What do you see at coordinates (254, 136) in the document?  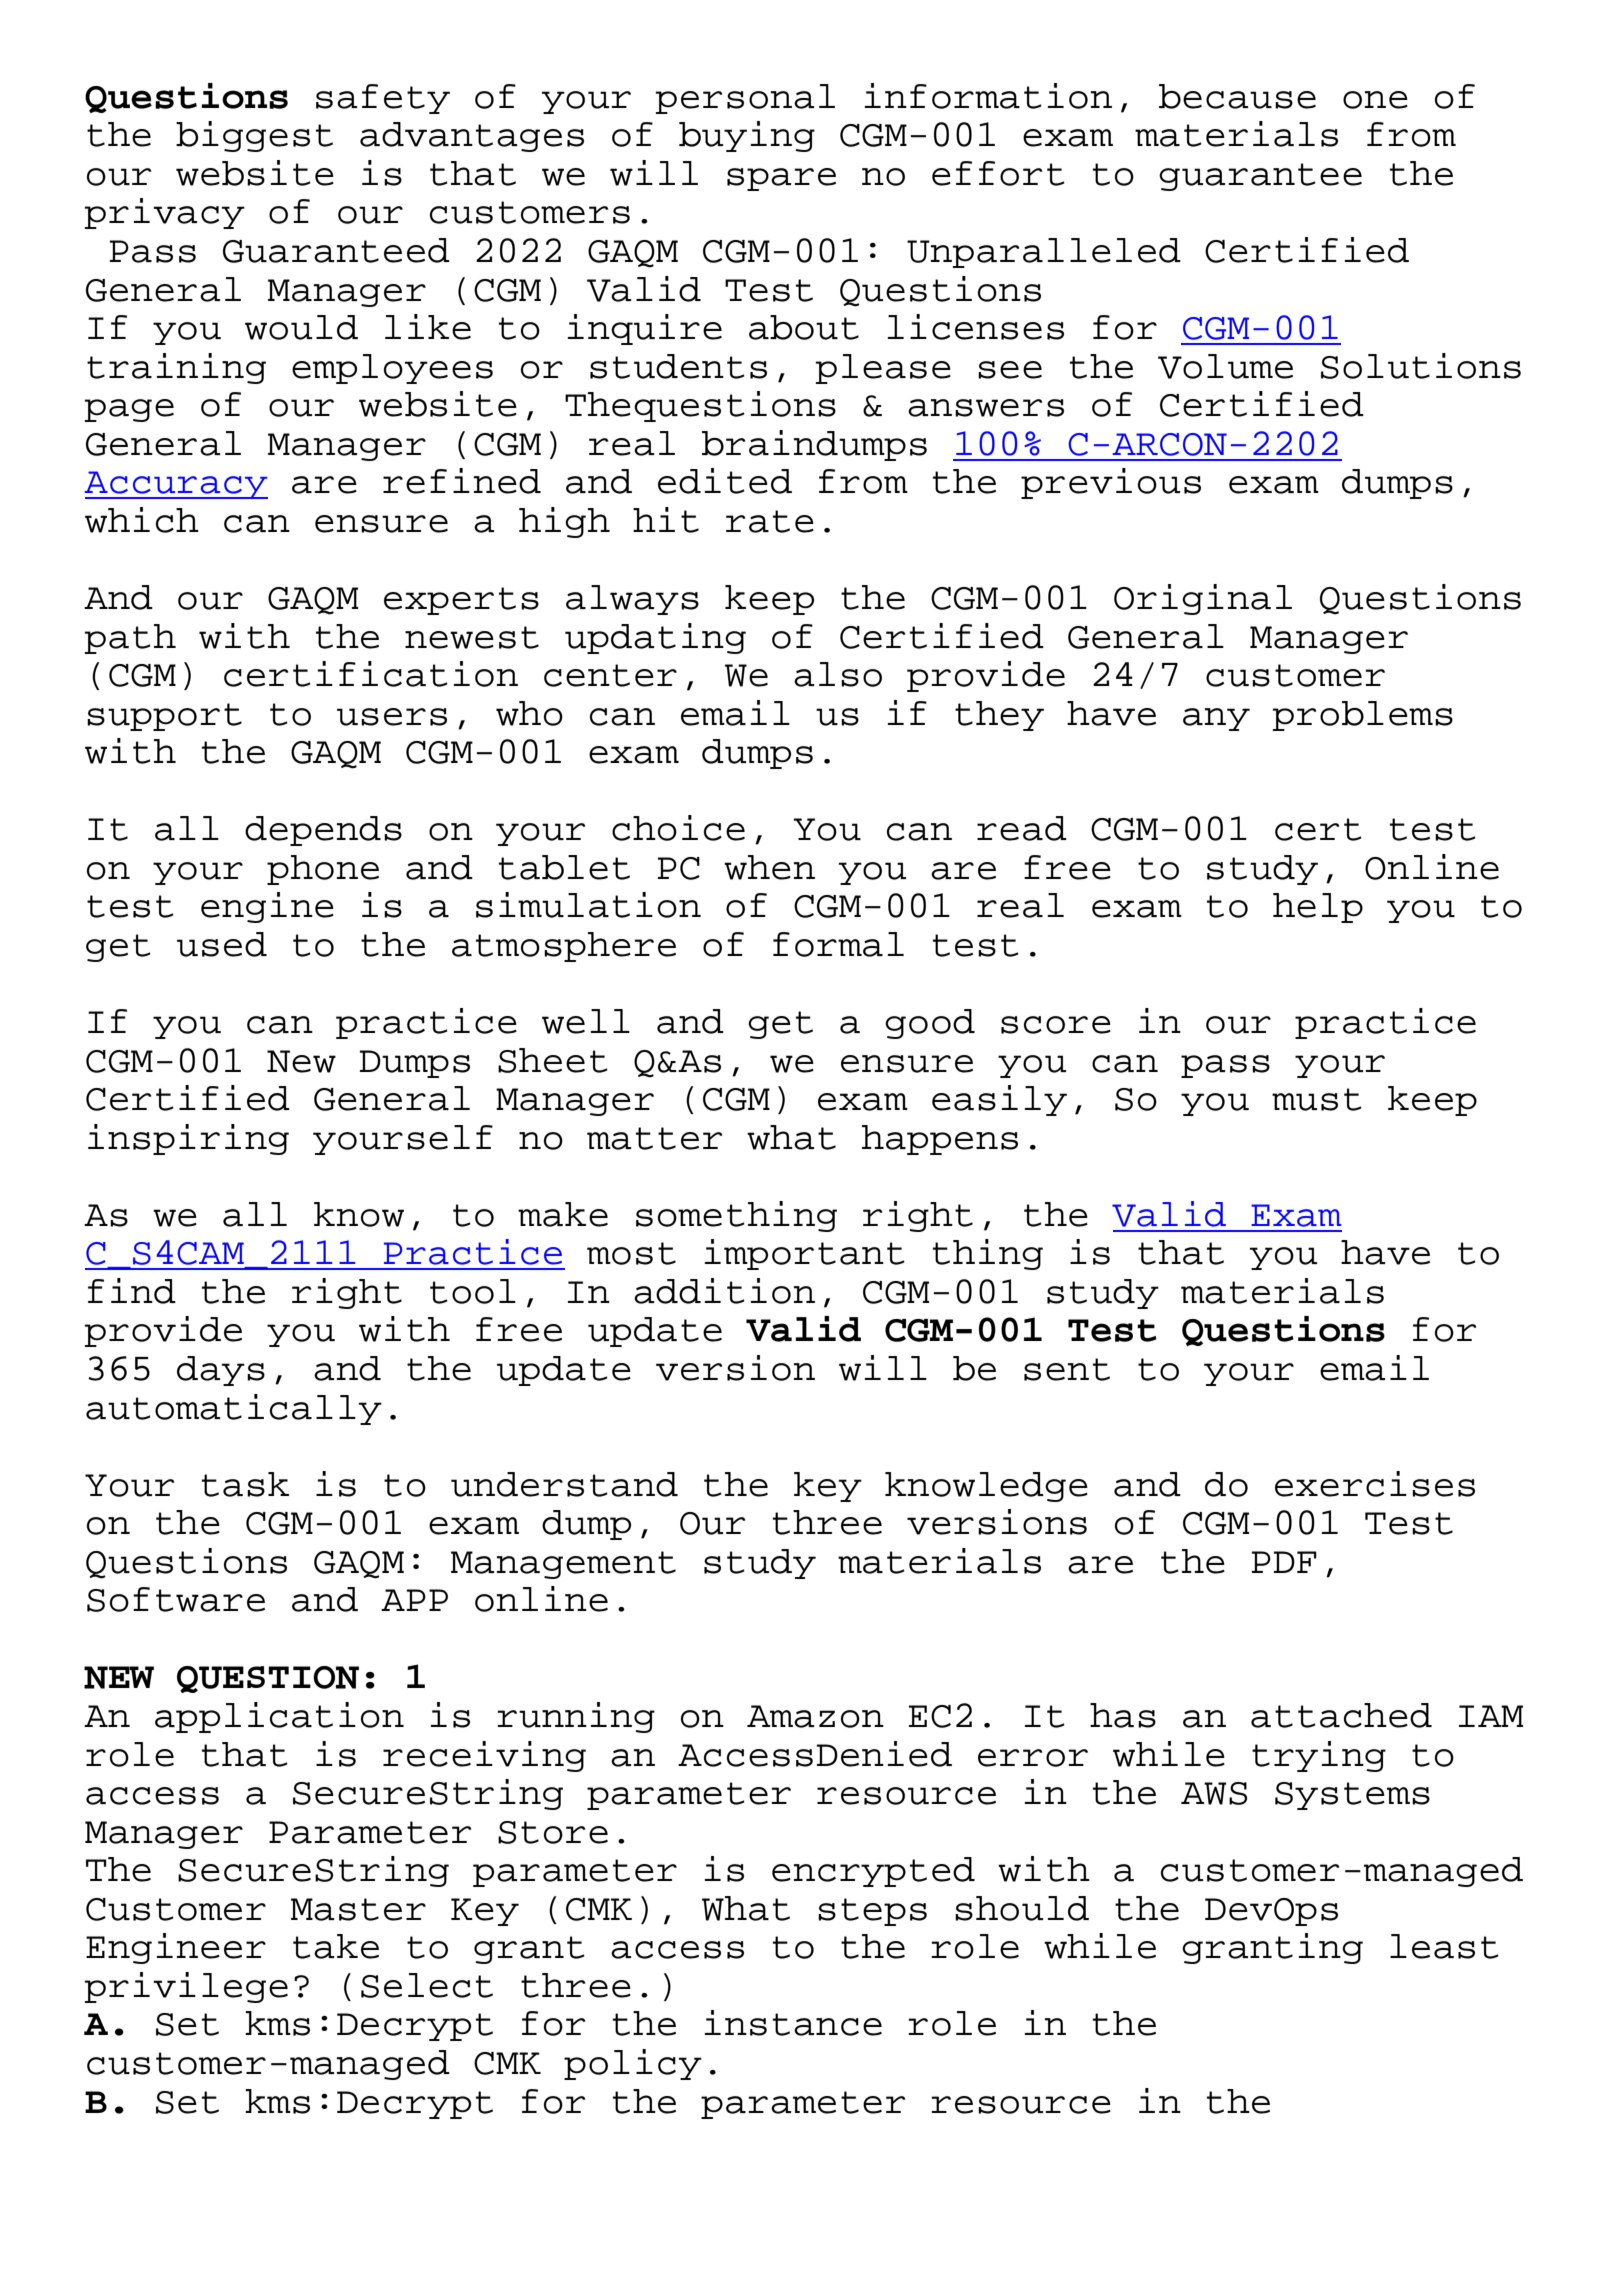 I see `biggest` at bounding box center [254, 136].
